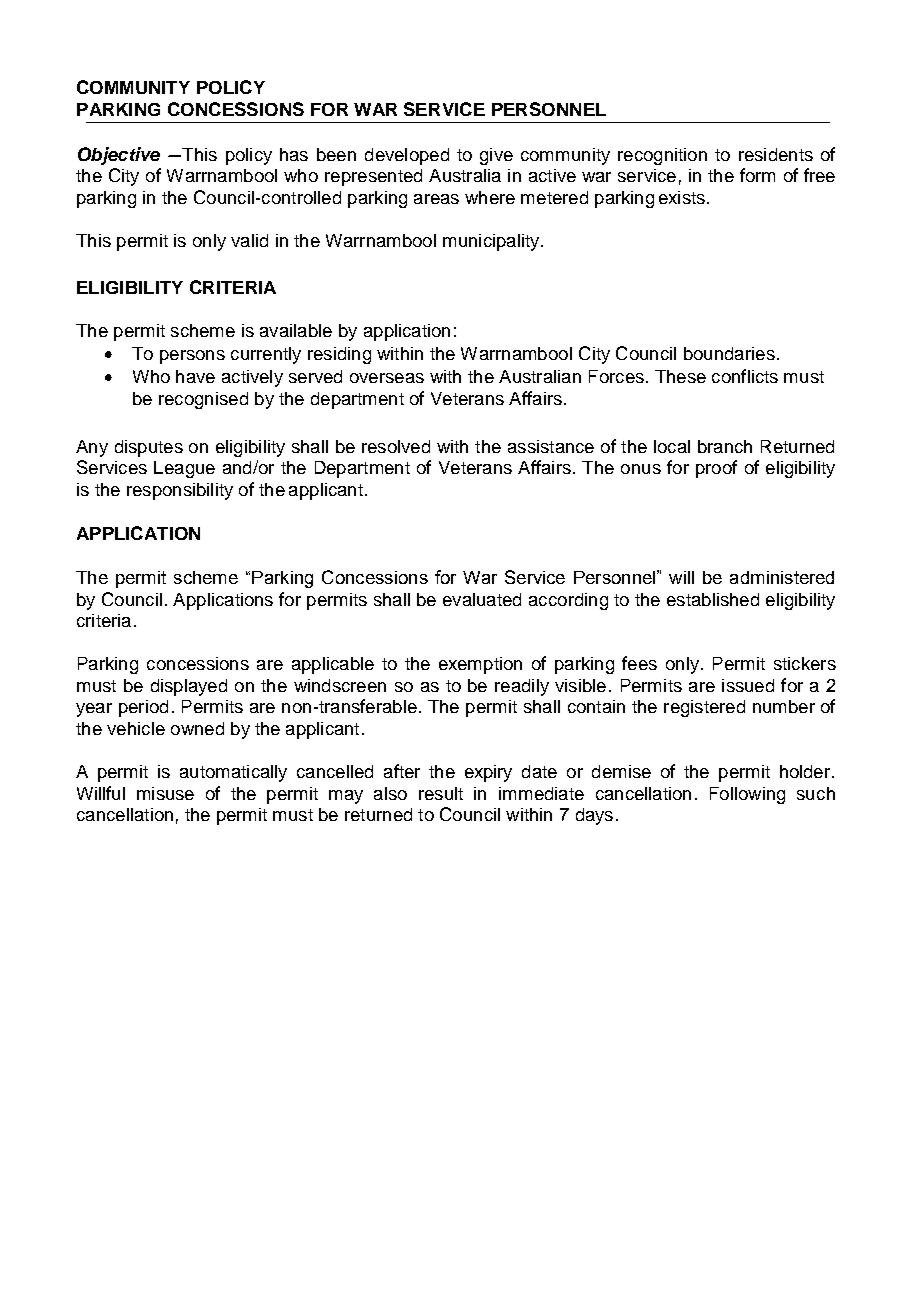 This screenshot has height=1307, width=924. Describe the element at coordinates (716, 469) in the screenshot. I see `proof` at that location.
